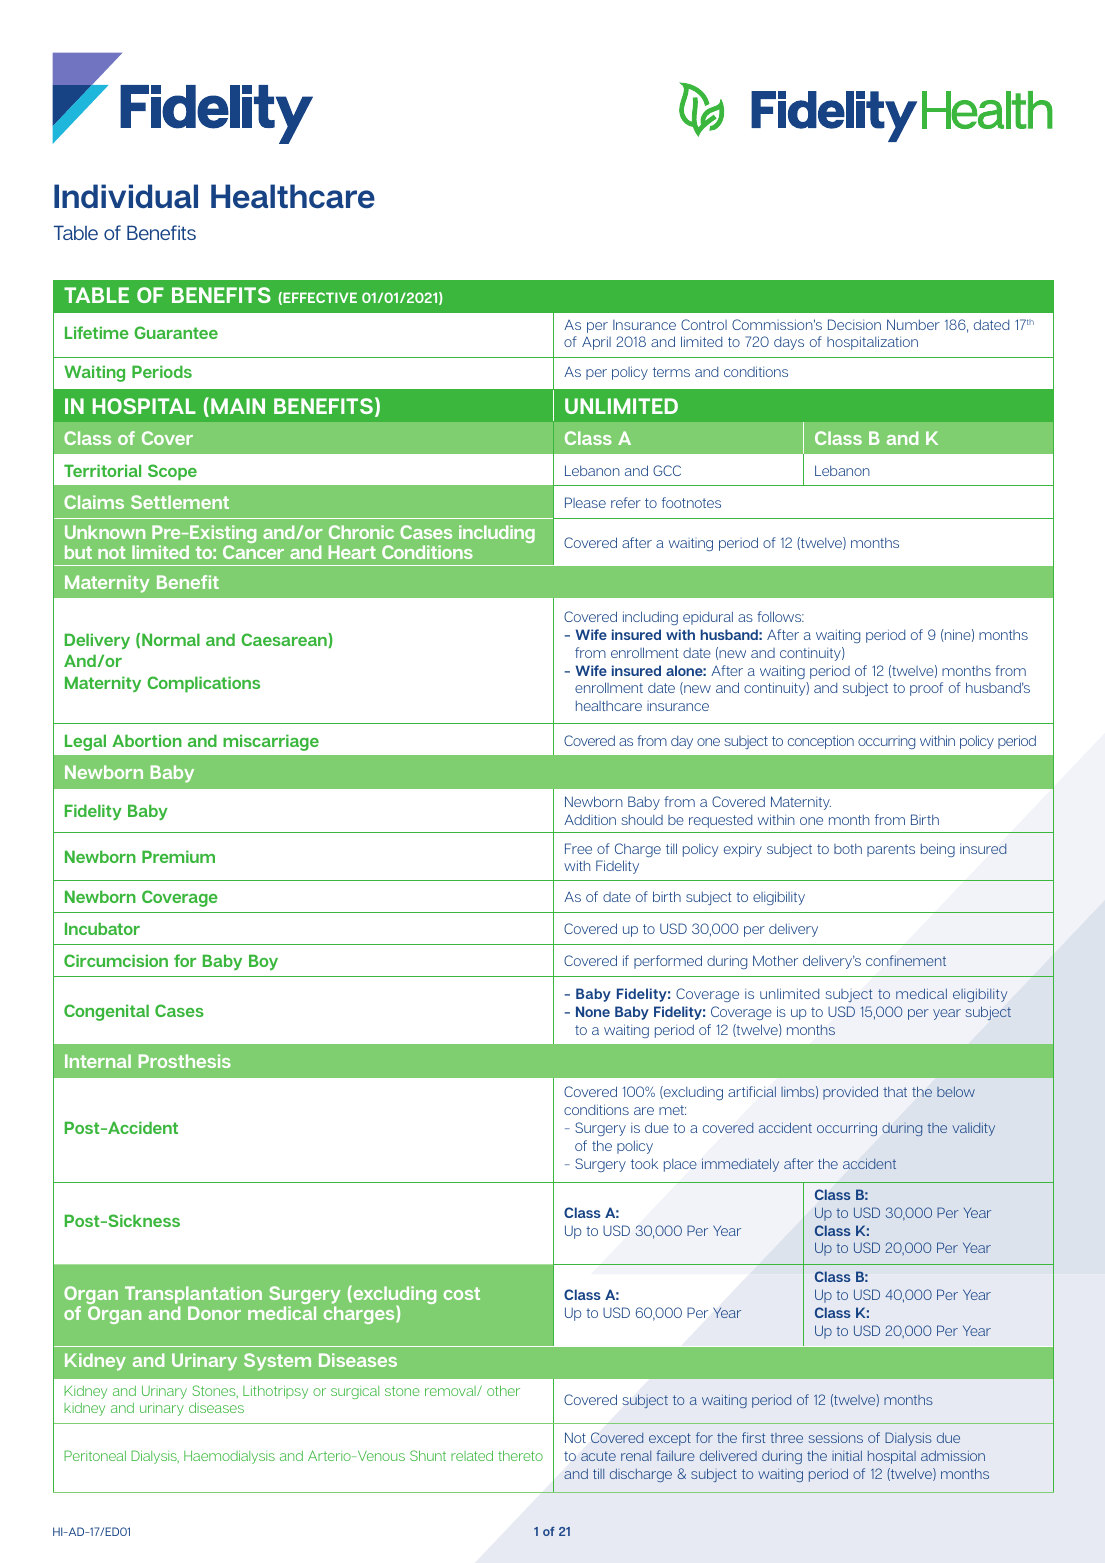  I want to click on epidural, so click(708, 618).
